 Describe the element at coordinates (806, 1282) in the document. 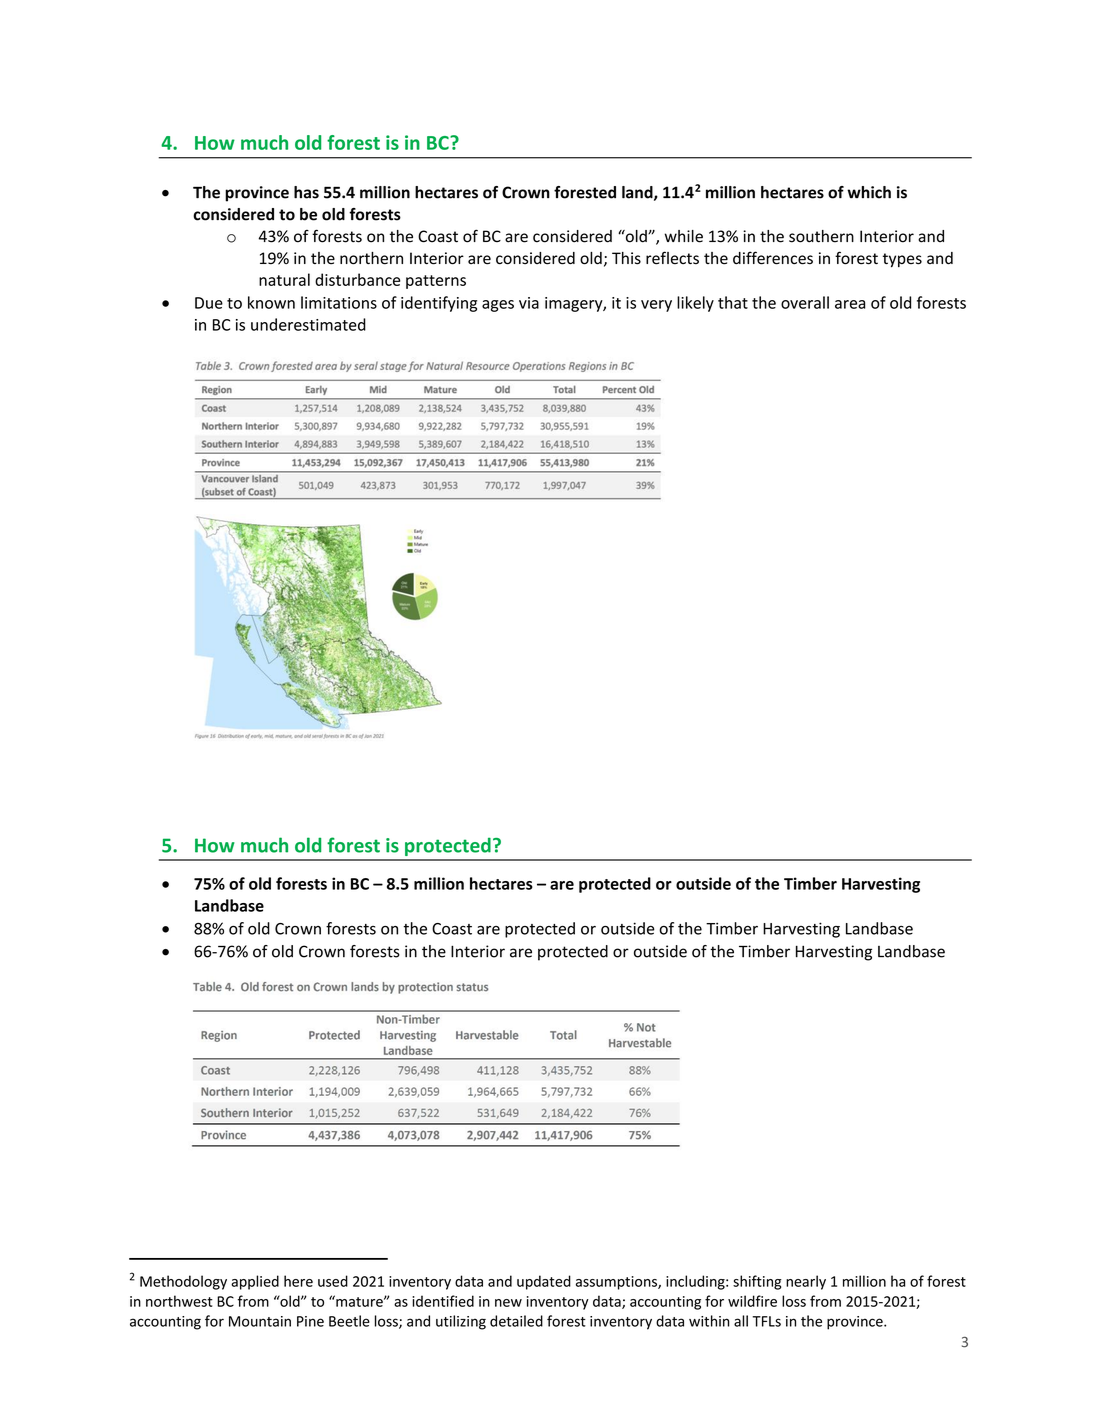

I see `nearly` at that location.
